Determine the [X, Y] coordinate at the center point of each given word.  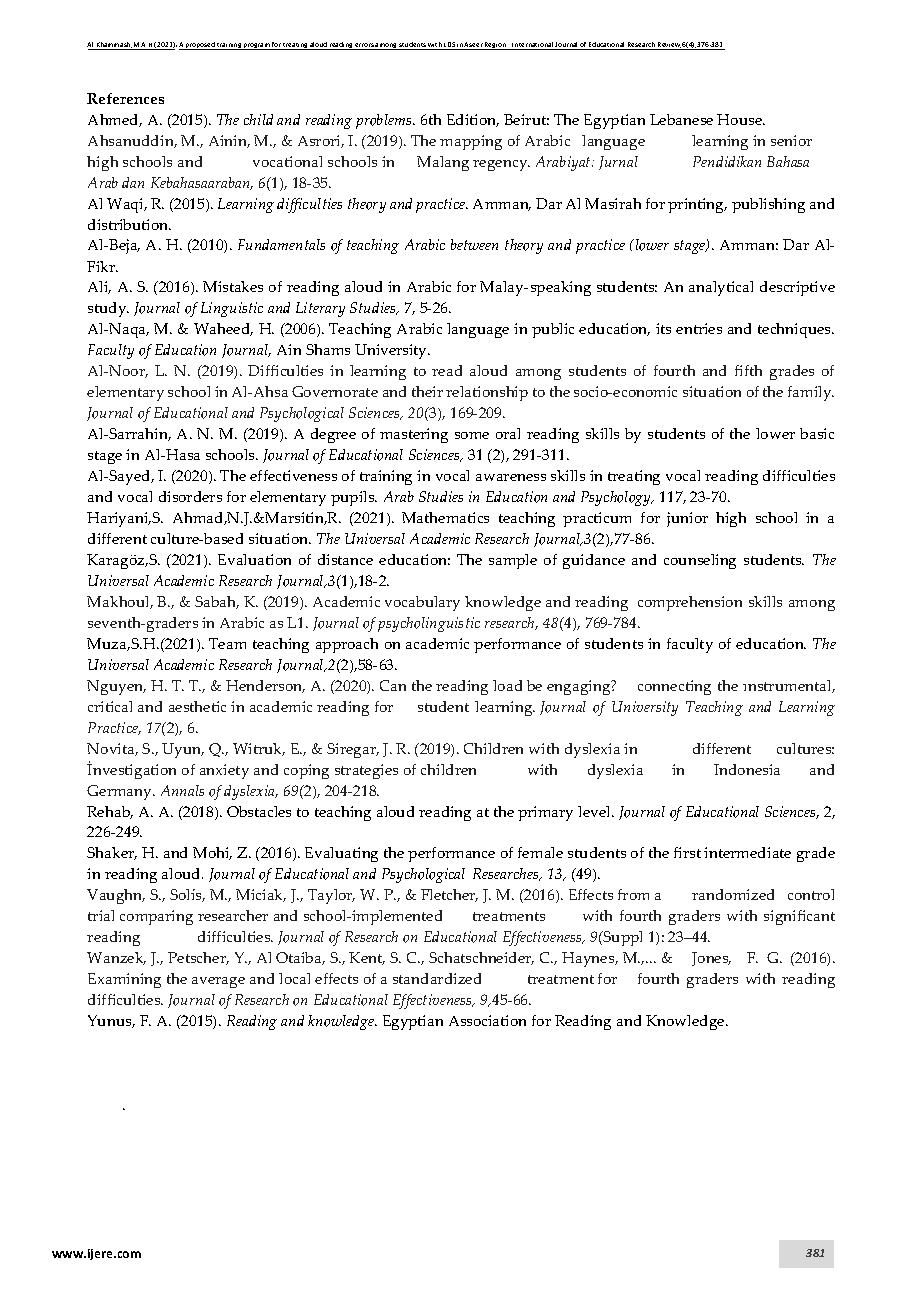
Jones [711, 959]
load [507, 685]
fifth [748, 370]
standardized [437, 978]
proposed [200, 46]
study [108, 309]
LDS [450, 46]
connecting [674, 687]
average [218, 982]
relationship [487, 393]
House [741, 119]
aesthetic [197, 706]
